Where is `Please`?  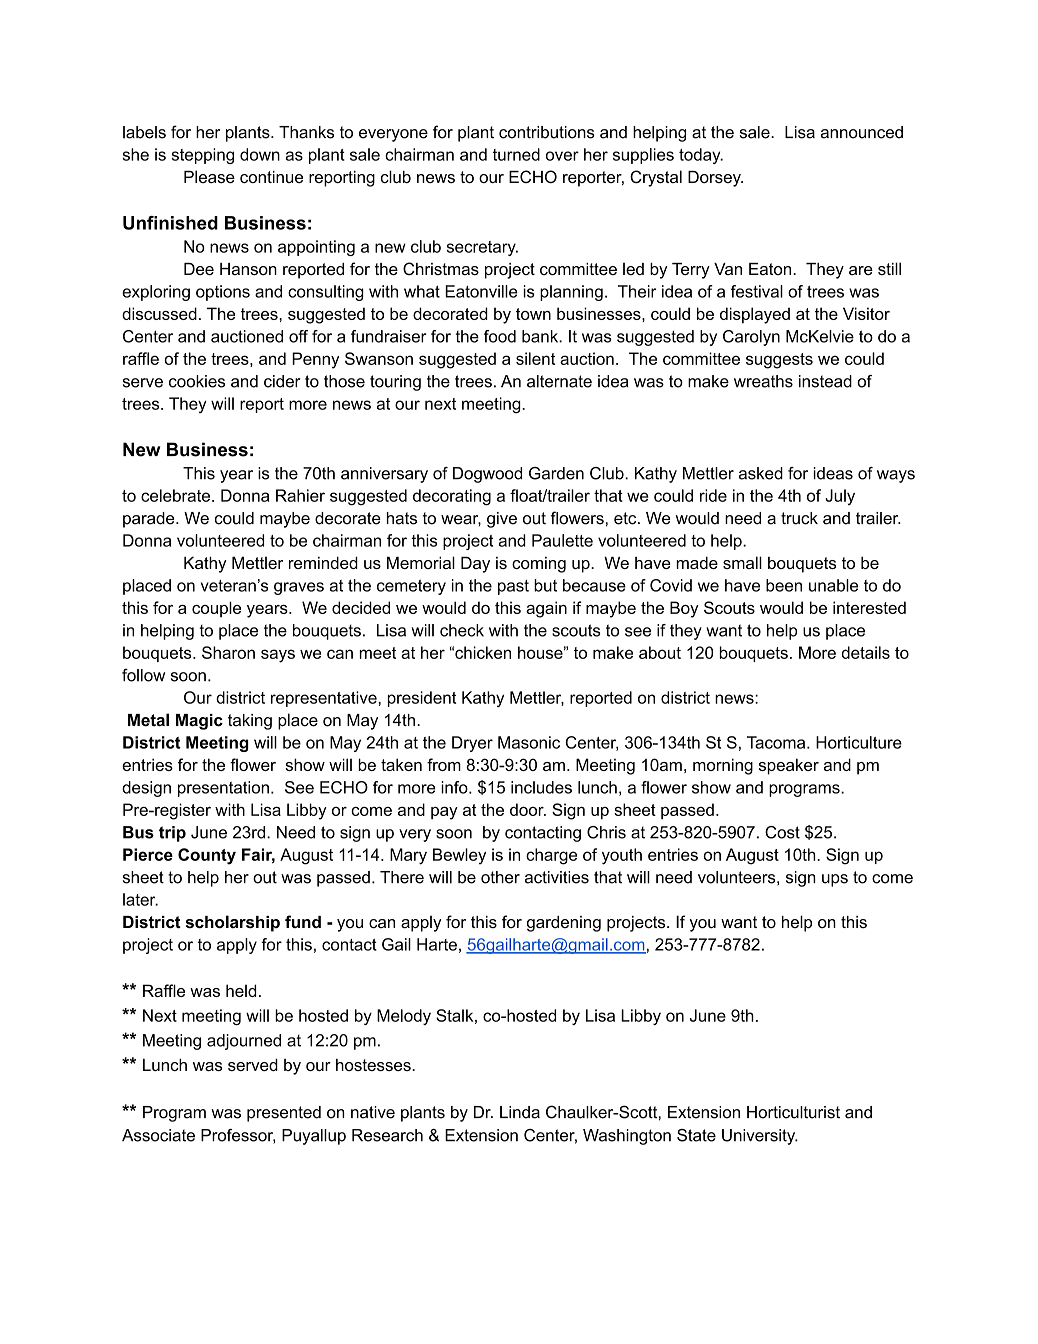 Please is located at coordinates (209, 176).
